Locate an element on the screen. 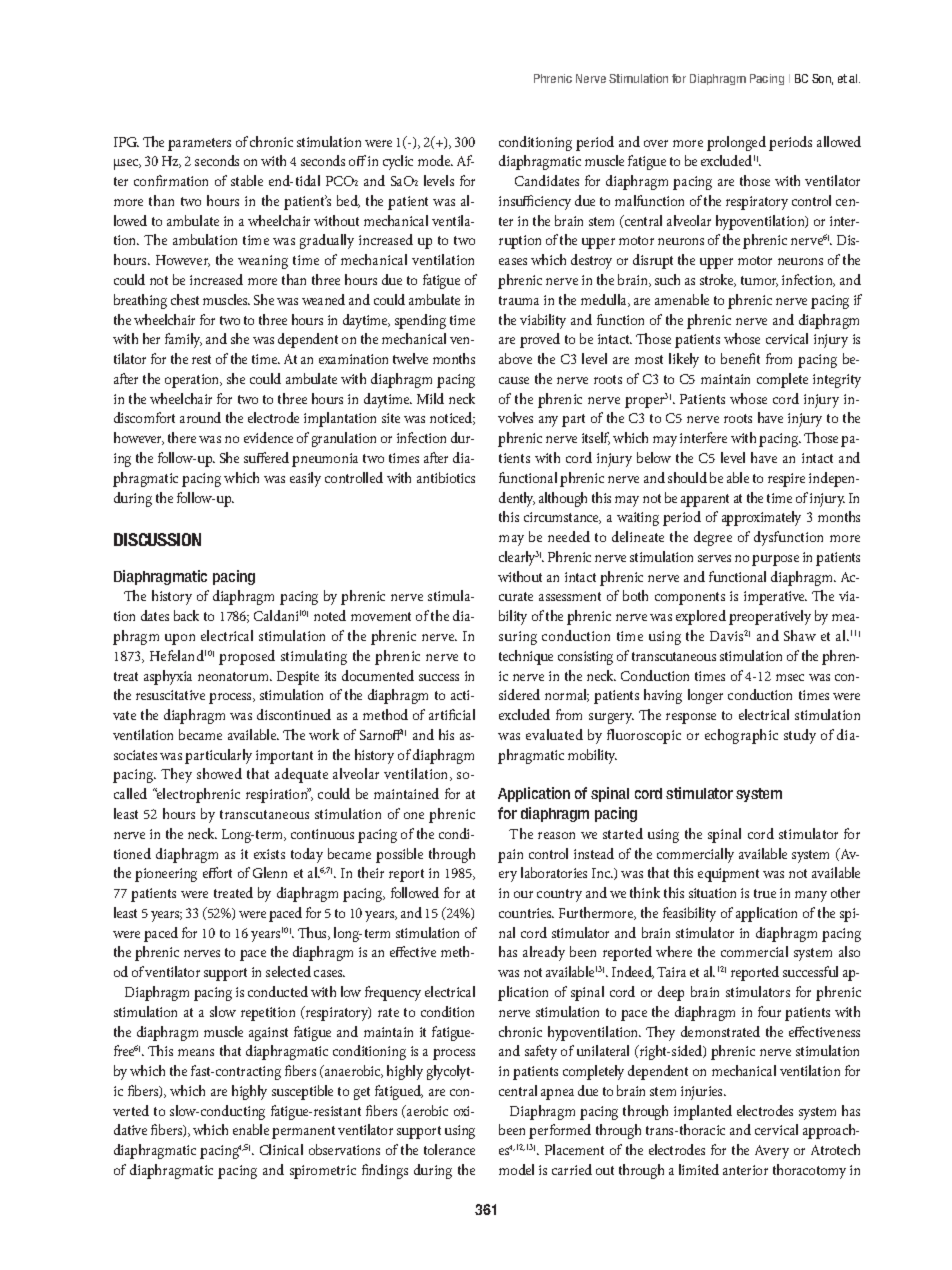 The image size is (952, 1270). over is located at coordinates (656, 143).
